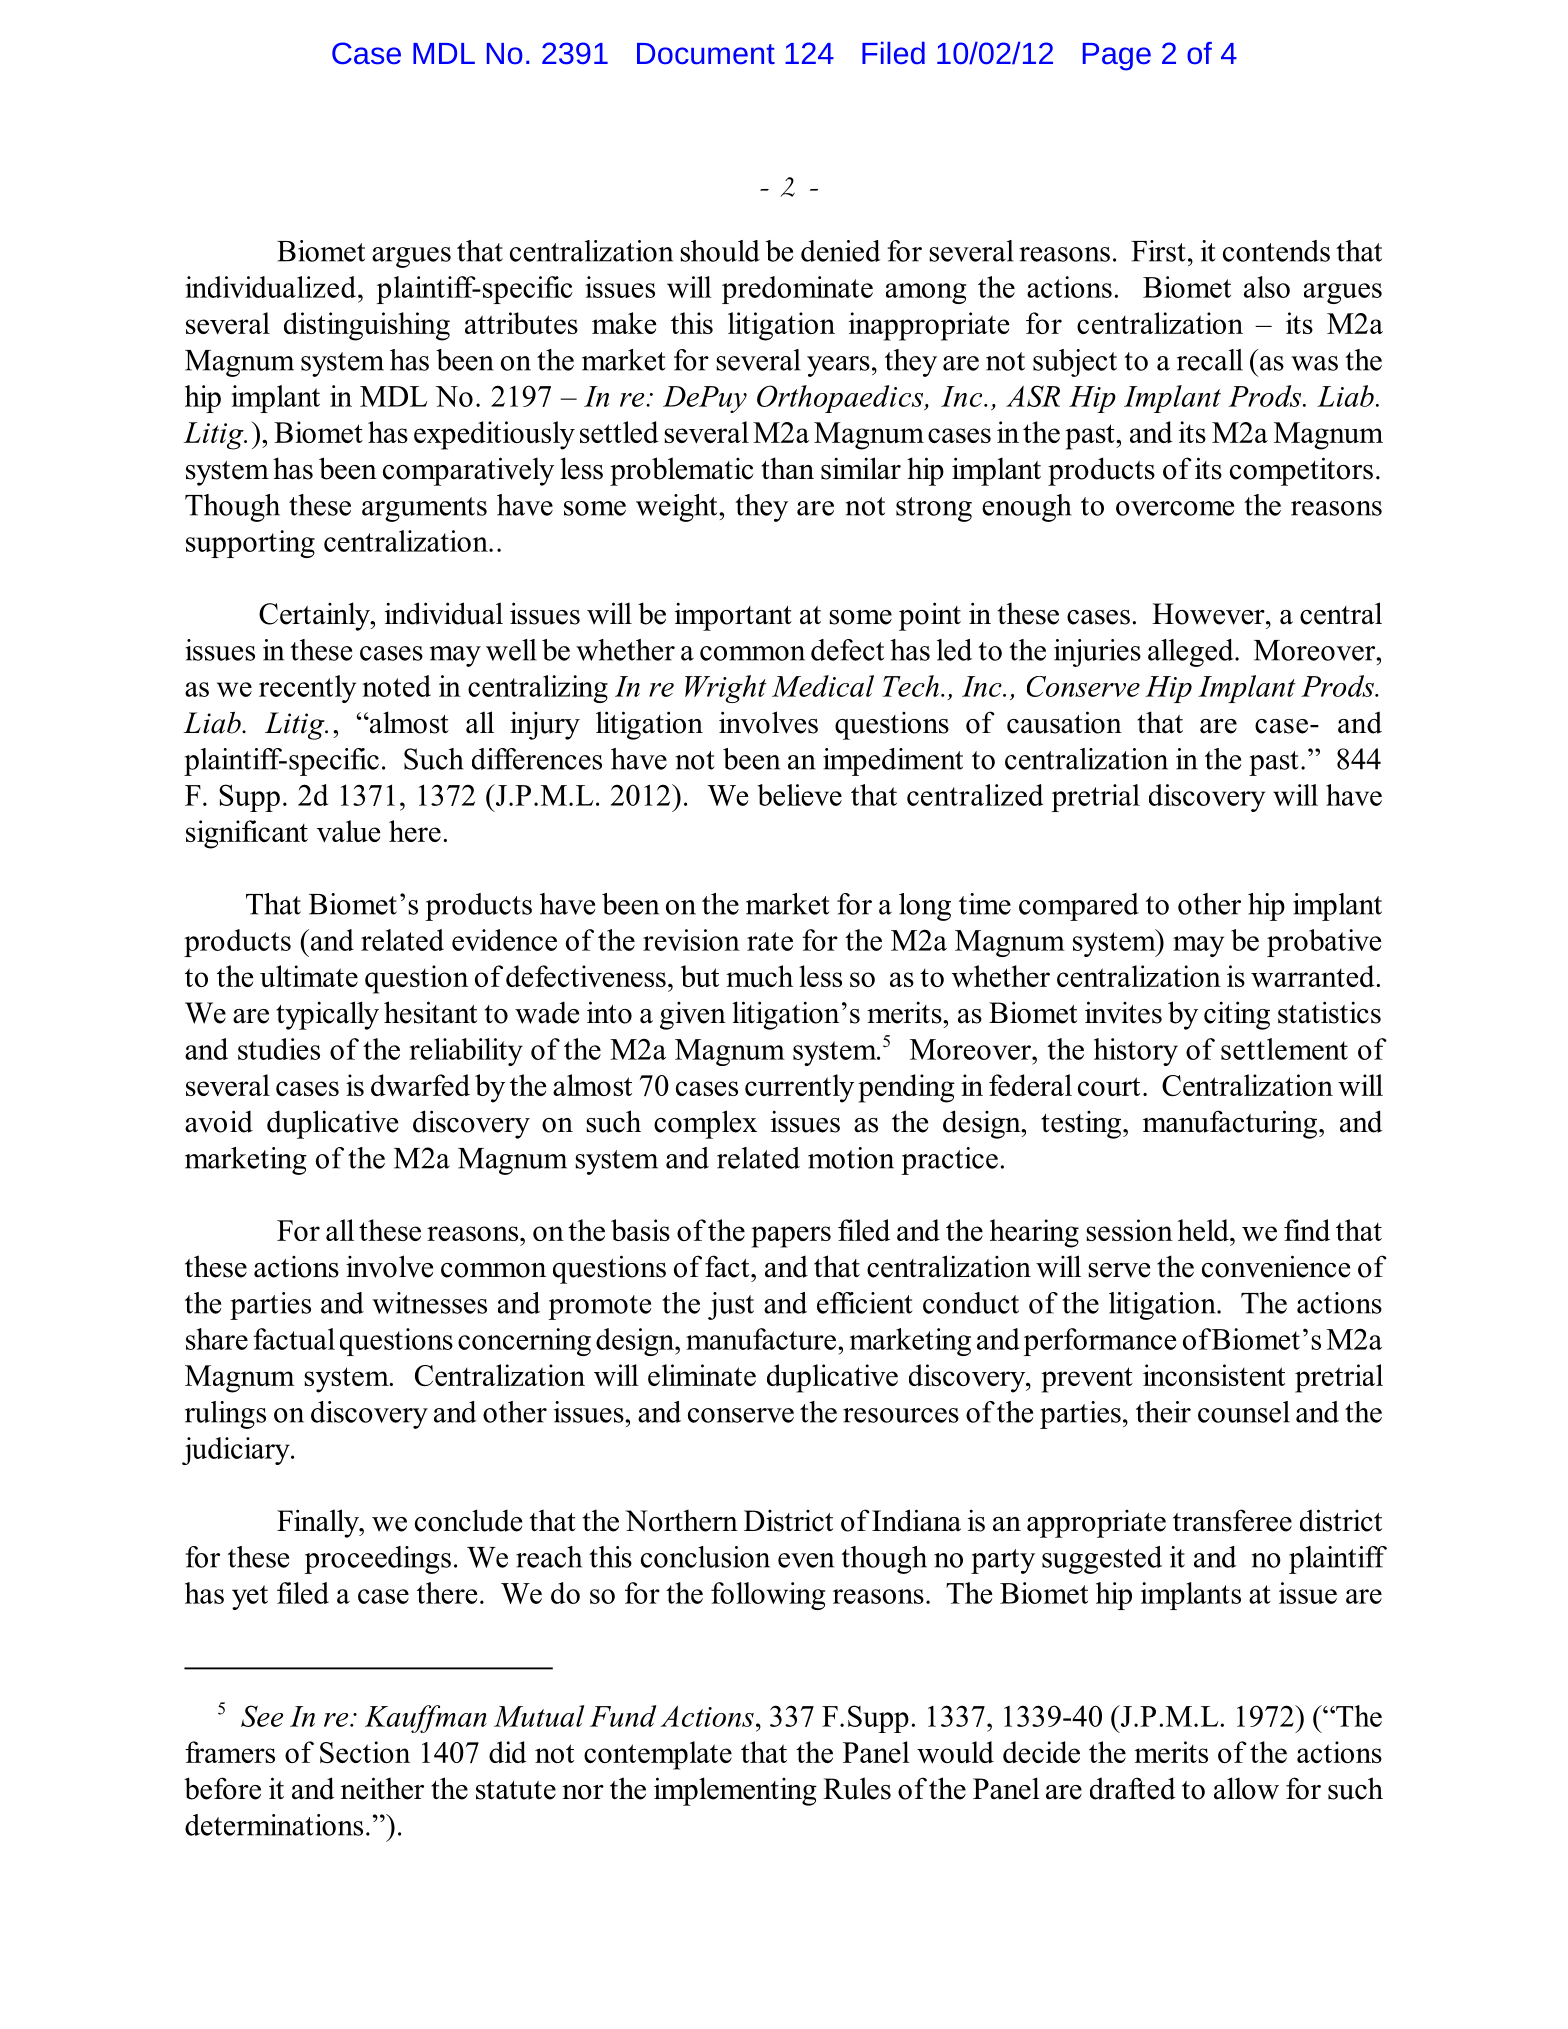 The height and width of the screenshot is (2029, 1568). What do you see at coordinates (1204, 1230) in the screenshot?
I see `held` at bounding box center [1204, 1230].
